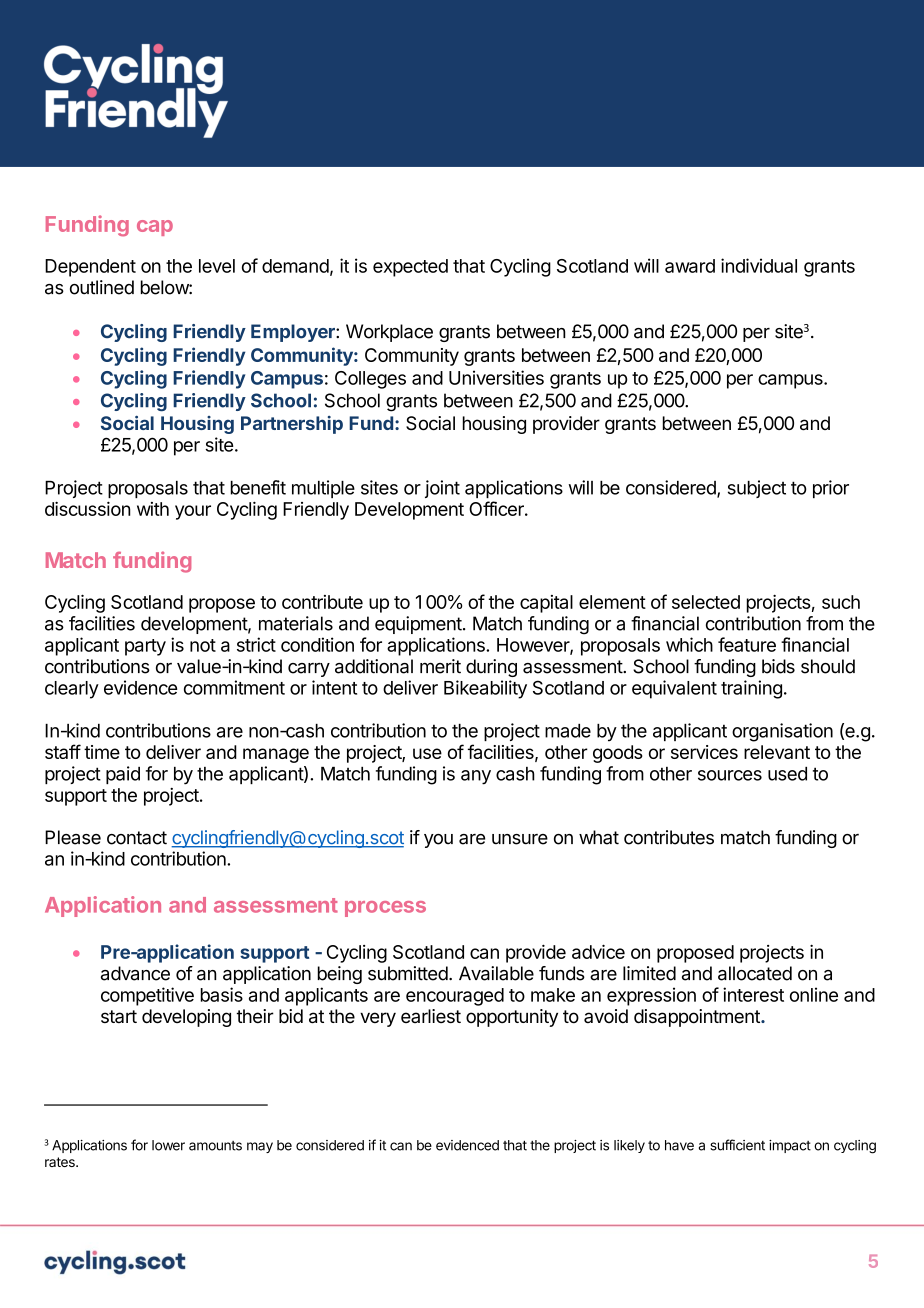  Describe the element at coordinates (168, 1145) in the image. I see `lower` at that location.
